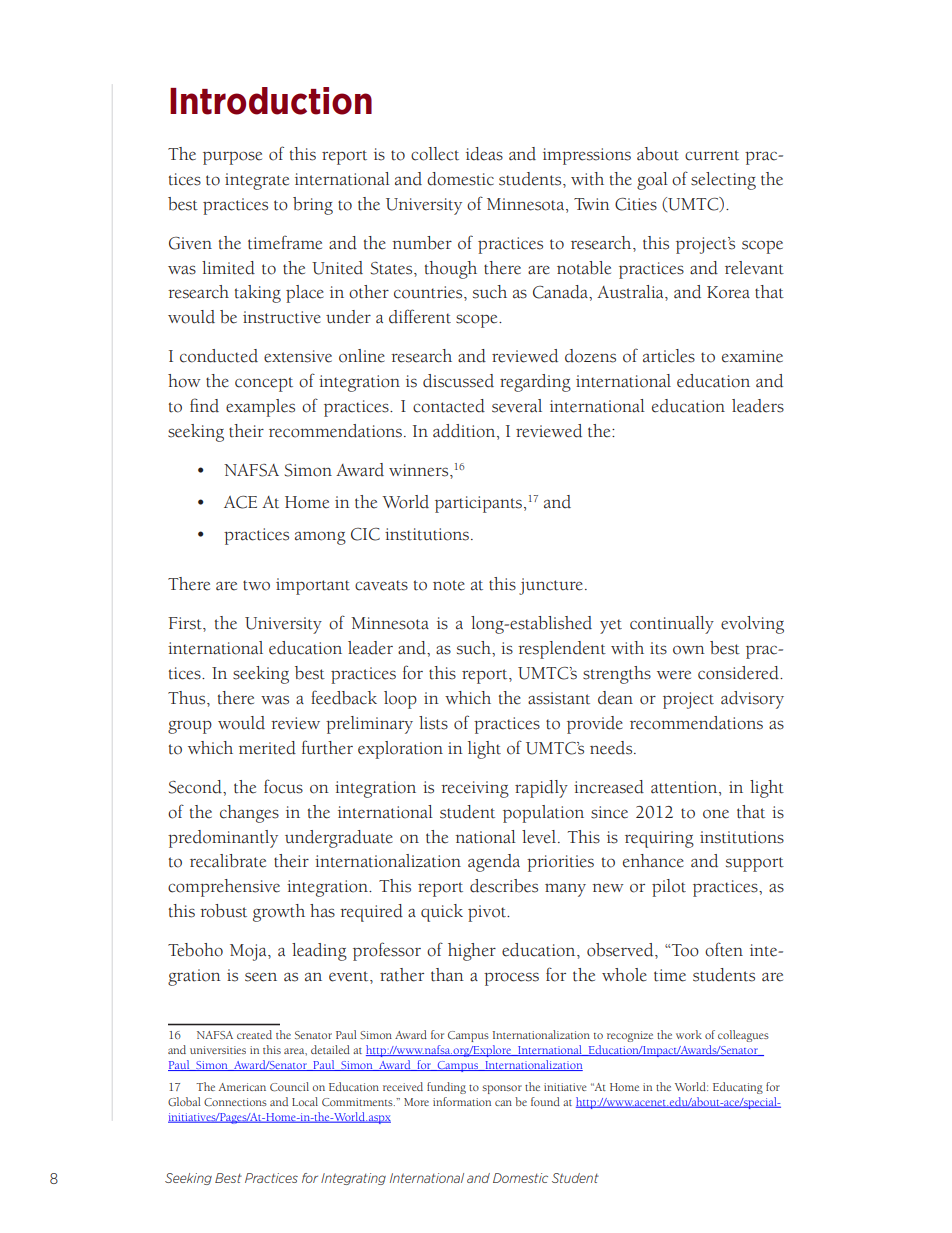  I want to click on changes, so click(249, 814).
